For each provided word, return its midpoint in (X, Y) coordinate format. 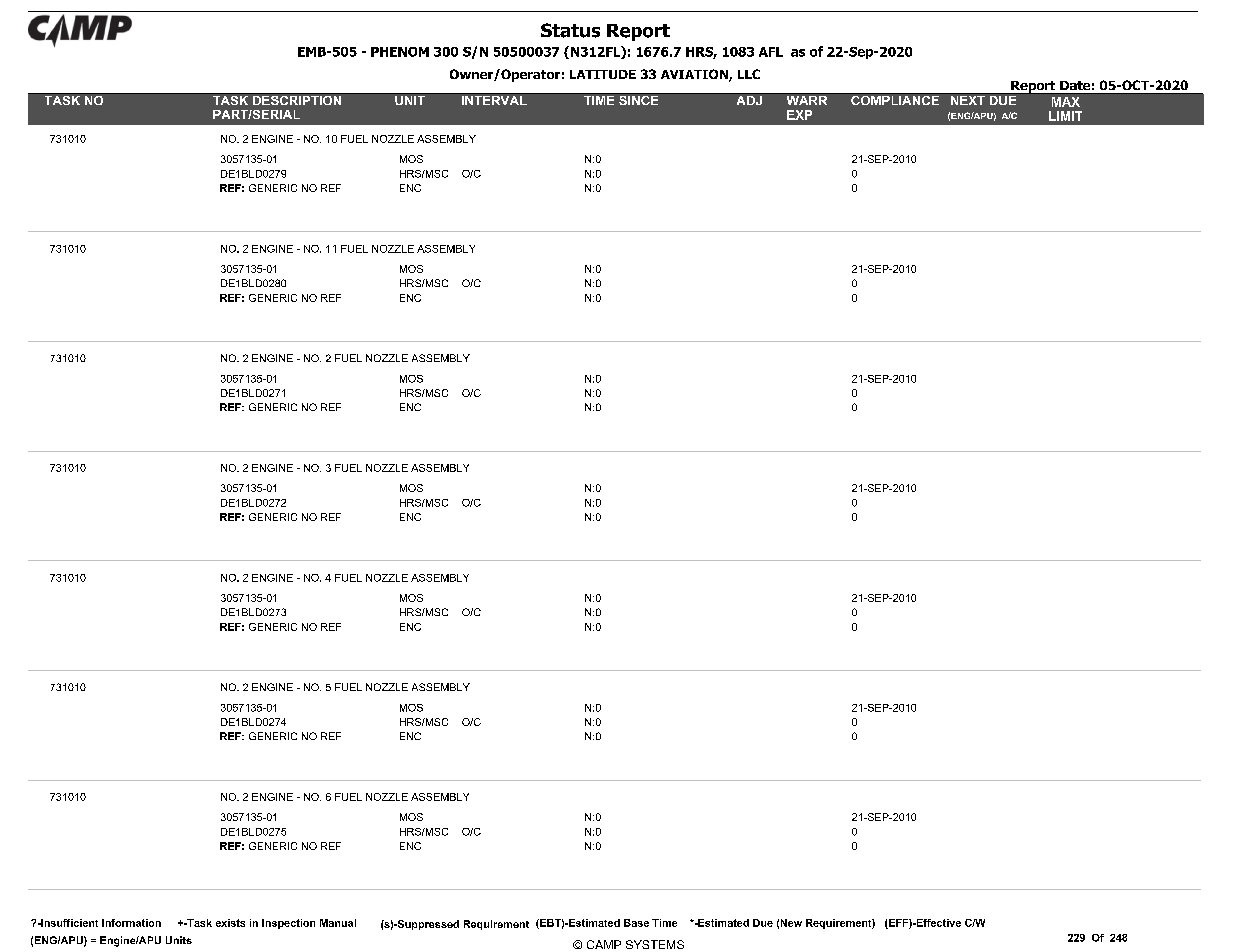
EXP (799, 115)
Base (636, 923)
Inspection (288, 924)
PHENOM (400, 52)
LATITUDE (603, 74)
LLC (749, 74)
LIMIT (1065, 116)
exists (230, 923)
